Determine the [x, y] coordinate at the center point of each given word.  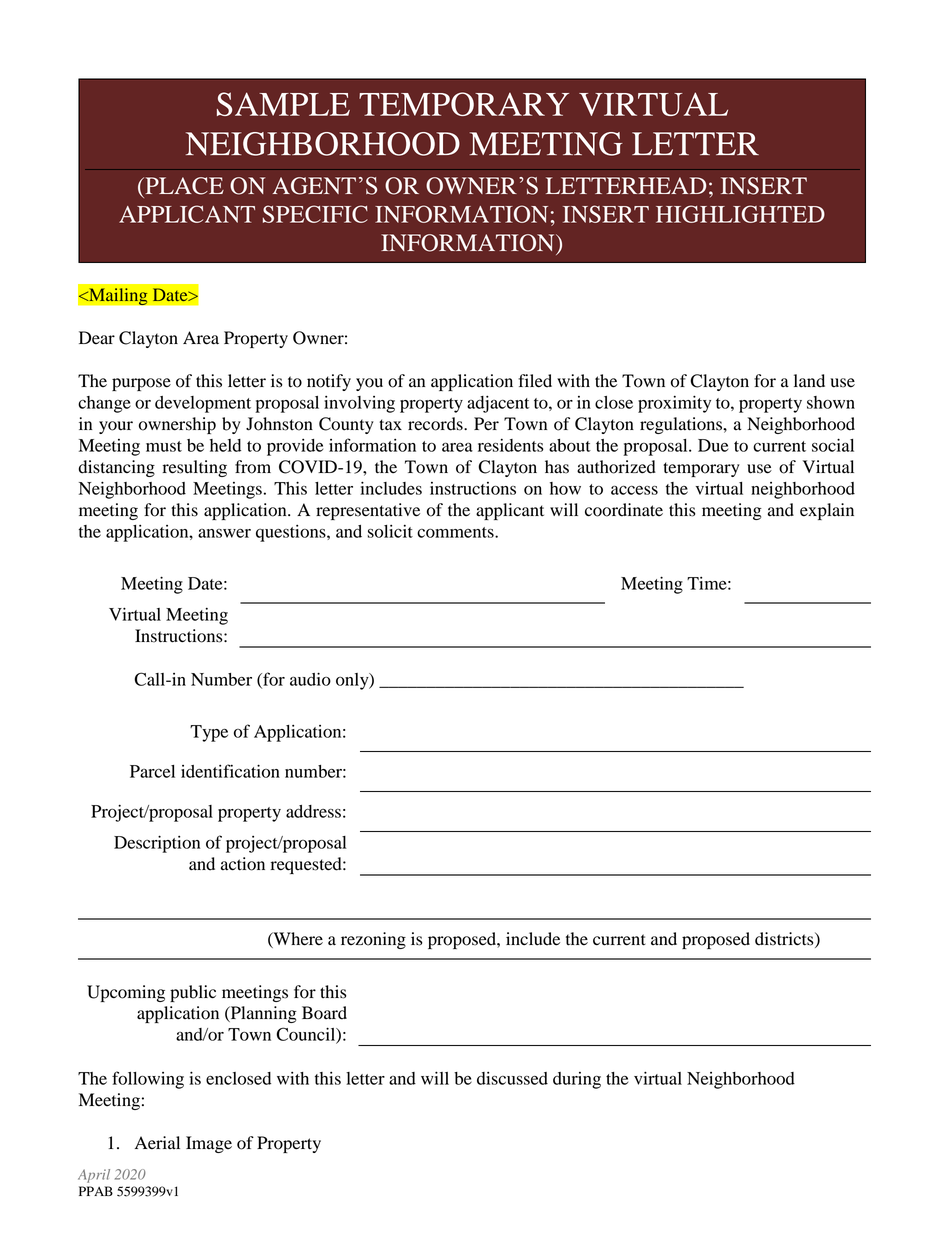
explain [827, 511]
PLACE [183, 186]
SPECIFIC [315, 214]
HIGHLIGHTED [740, 214]
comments [456, 532]
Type [209, 733]
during [577, 1080]
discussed [512, 1078]
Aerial [157, 1143]
